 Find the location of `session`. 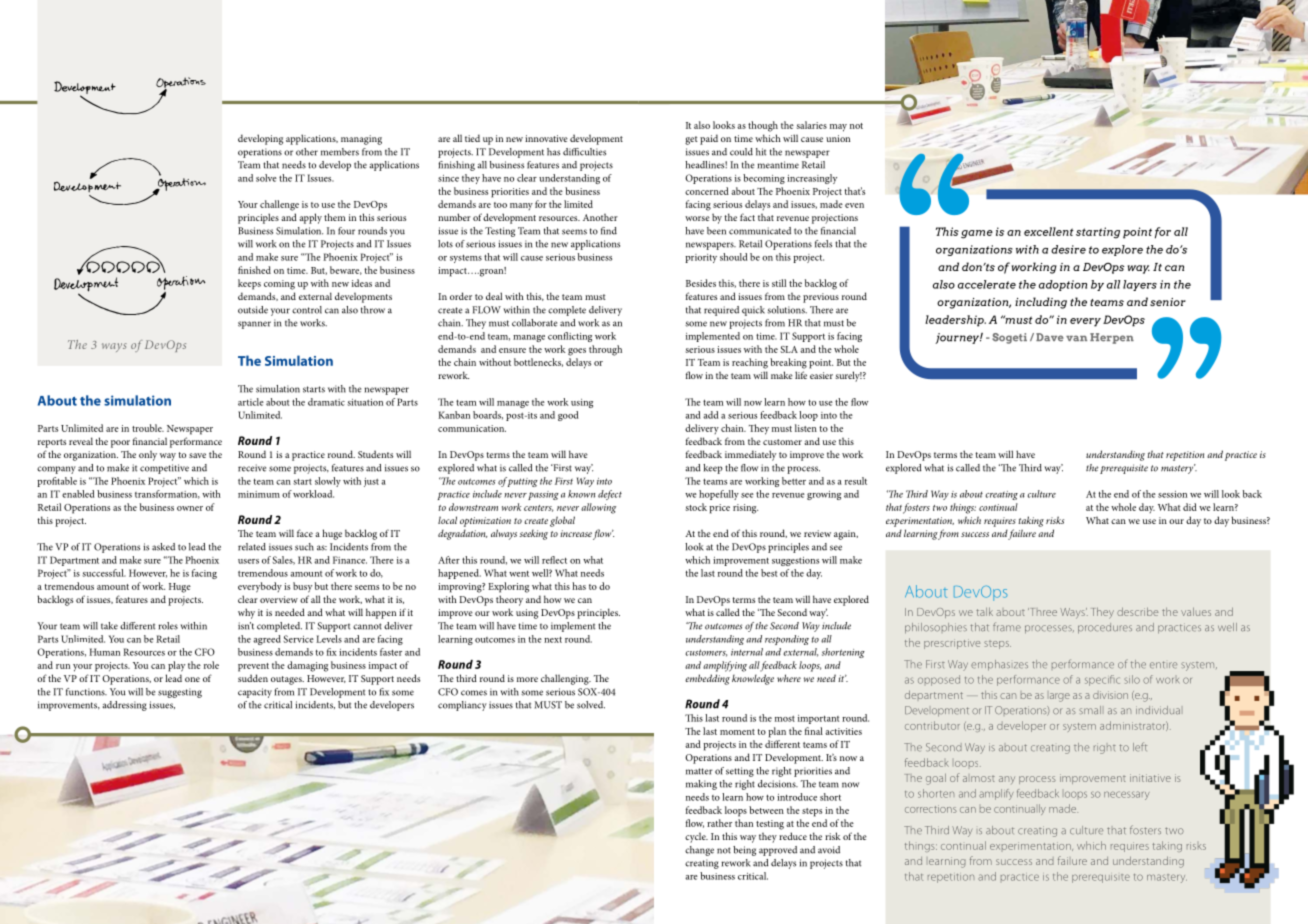

session is located at coordinates (1172, 494).
